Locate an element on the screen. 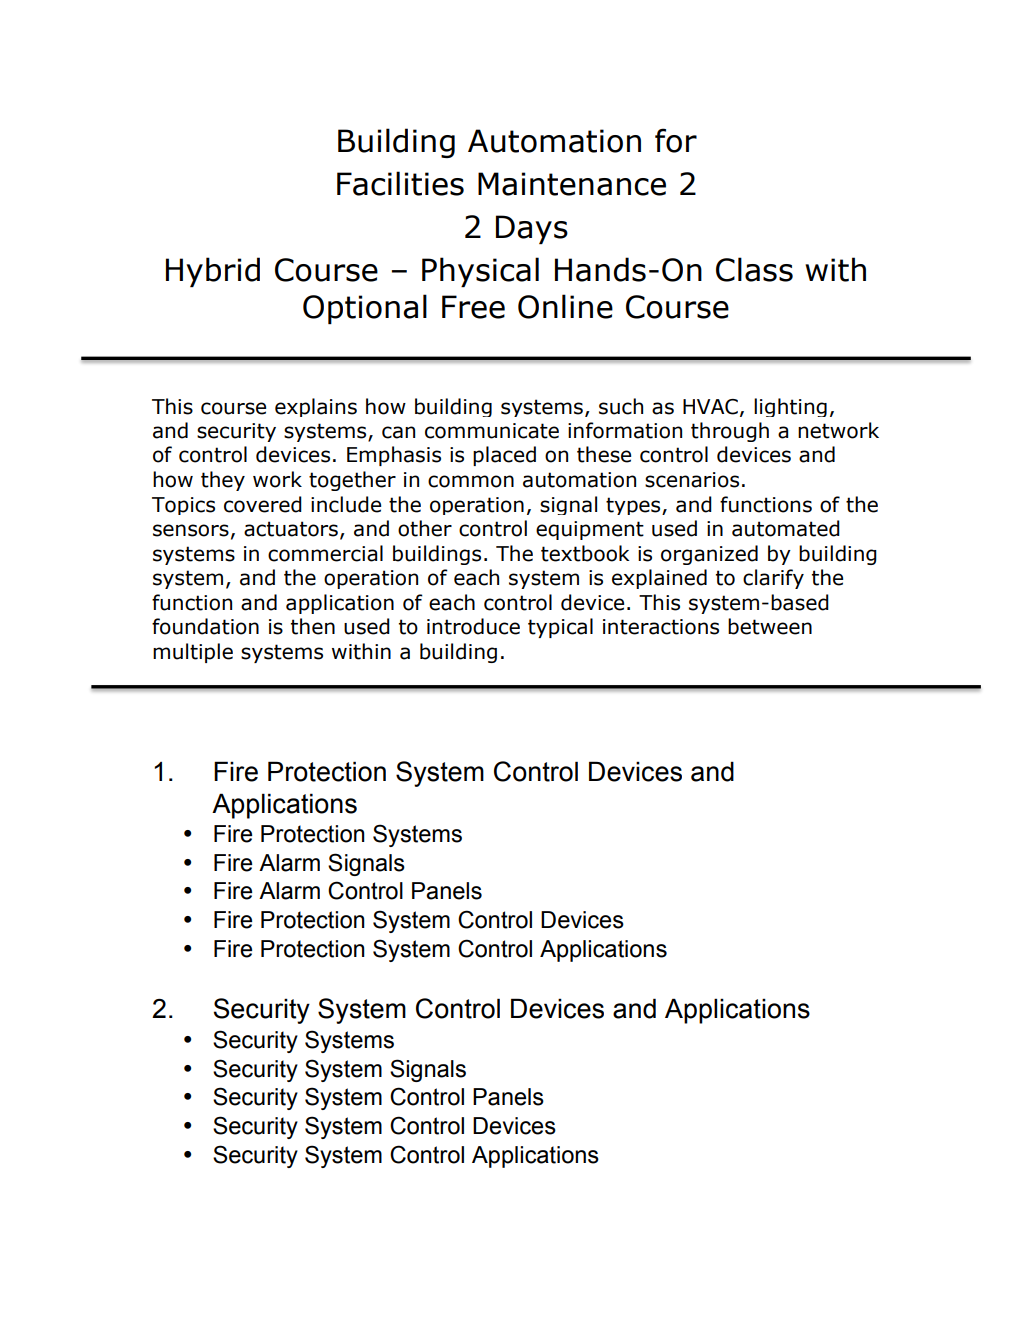  explains is located at coordinates (316, 407).
